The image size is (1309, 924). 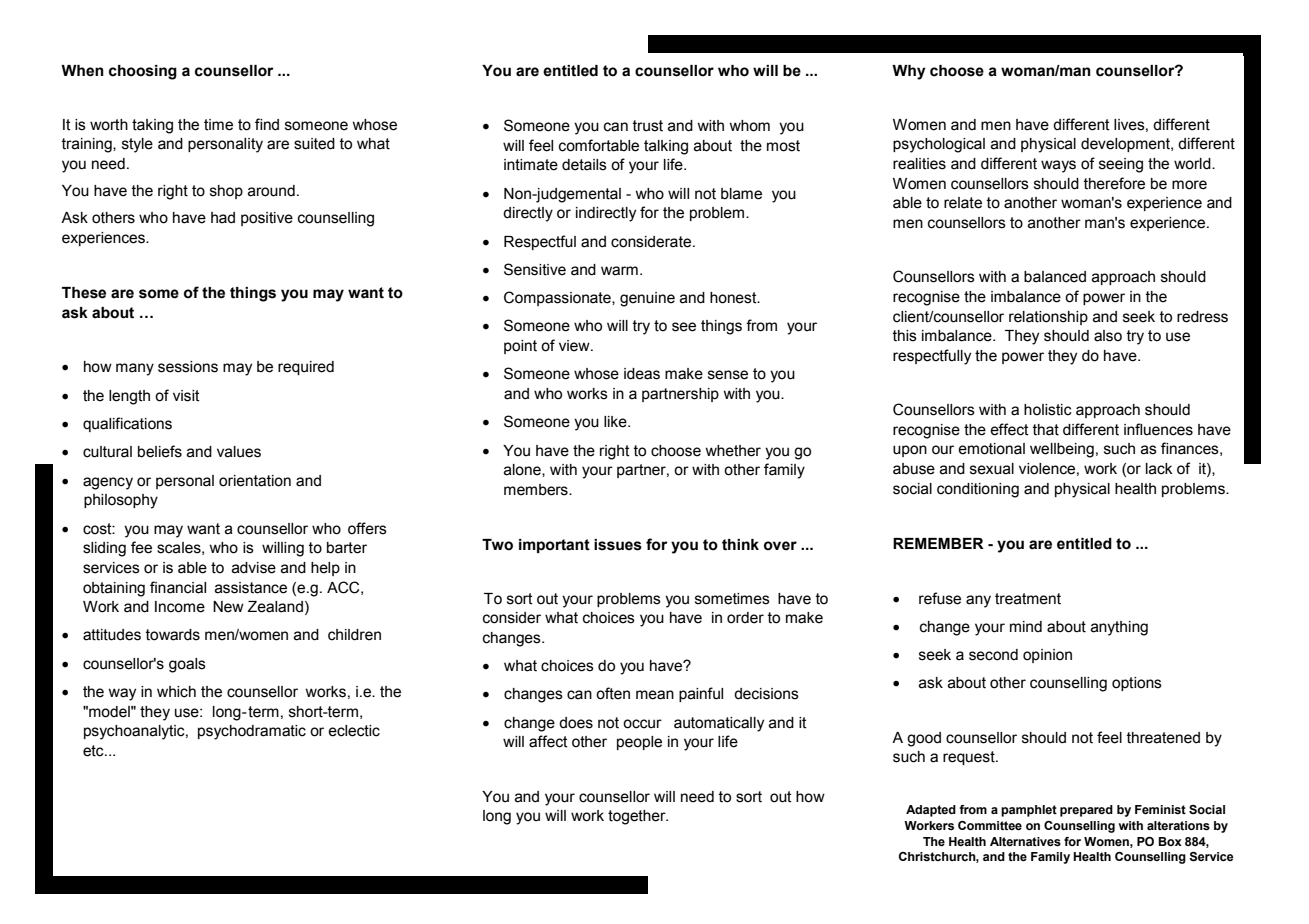 What do you see at coordinates (143, 72) in the screenshot?
I see `choosing` at bounding box center [143, 72].
